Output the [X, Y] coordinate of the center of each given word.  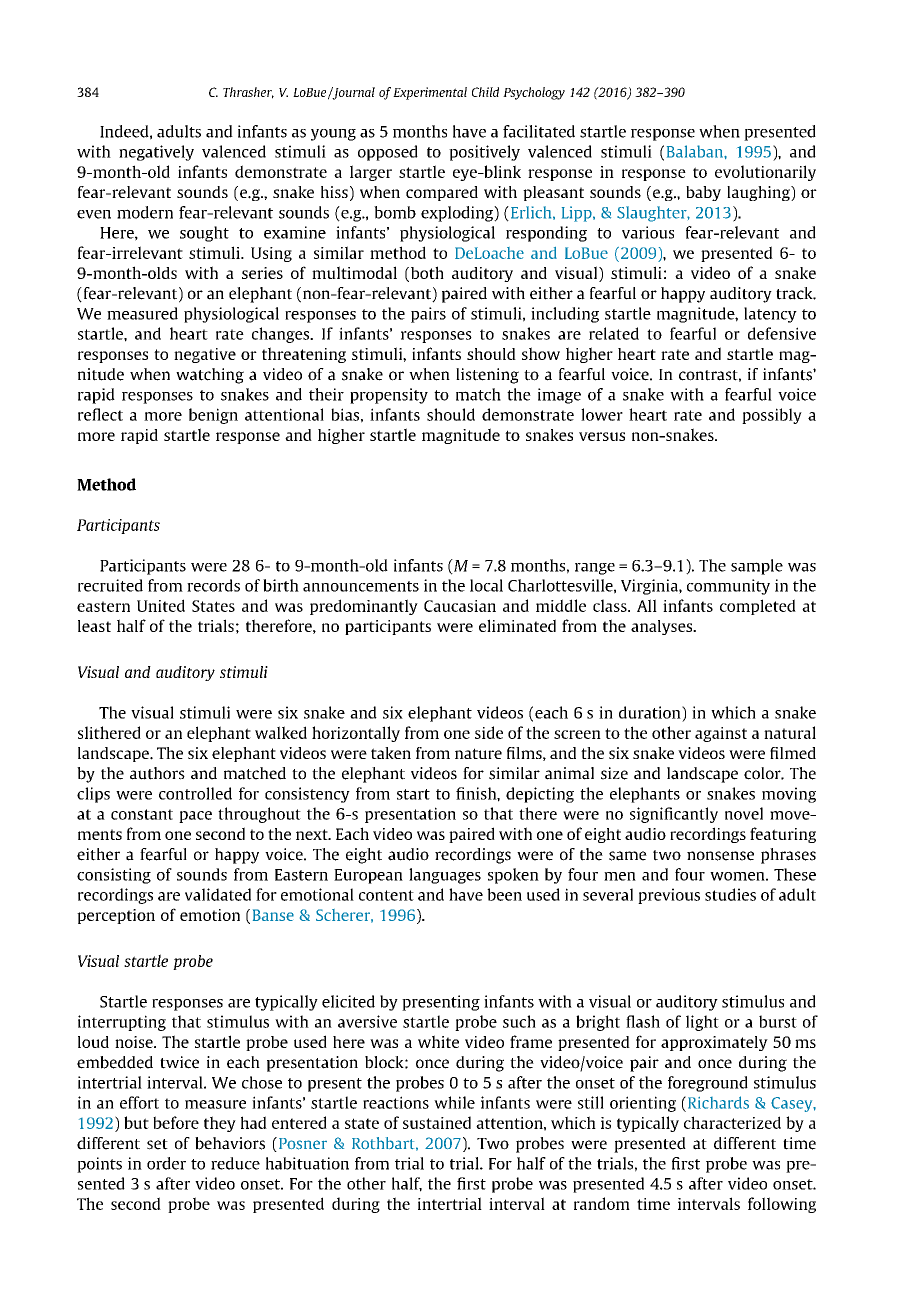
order [166, 1163]
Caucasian [460, 606]
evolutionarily [765, 173]
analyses [663, 627]
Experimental [430, 93]
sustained [437, 1122]
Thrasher [248, 93]
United [161, 605]
